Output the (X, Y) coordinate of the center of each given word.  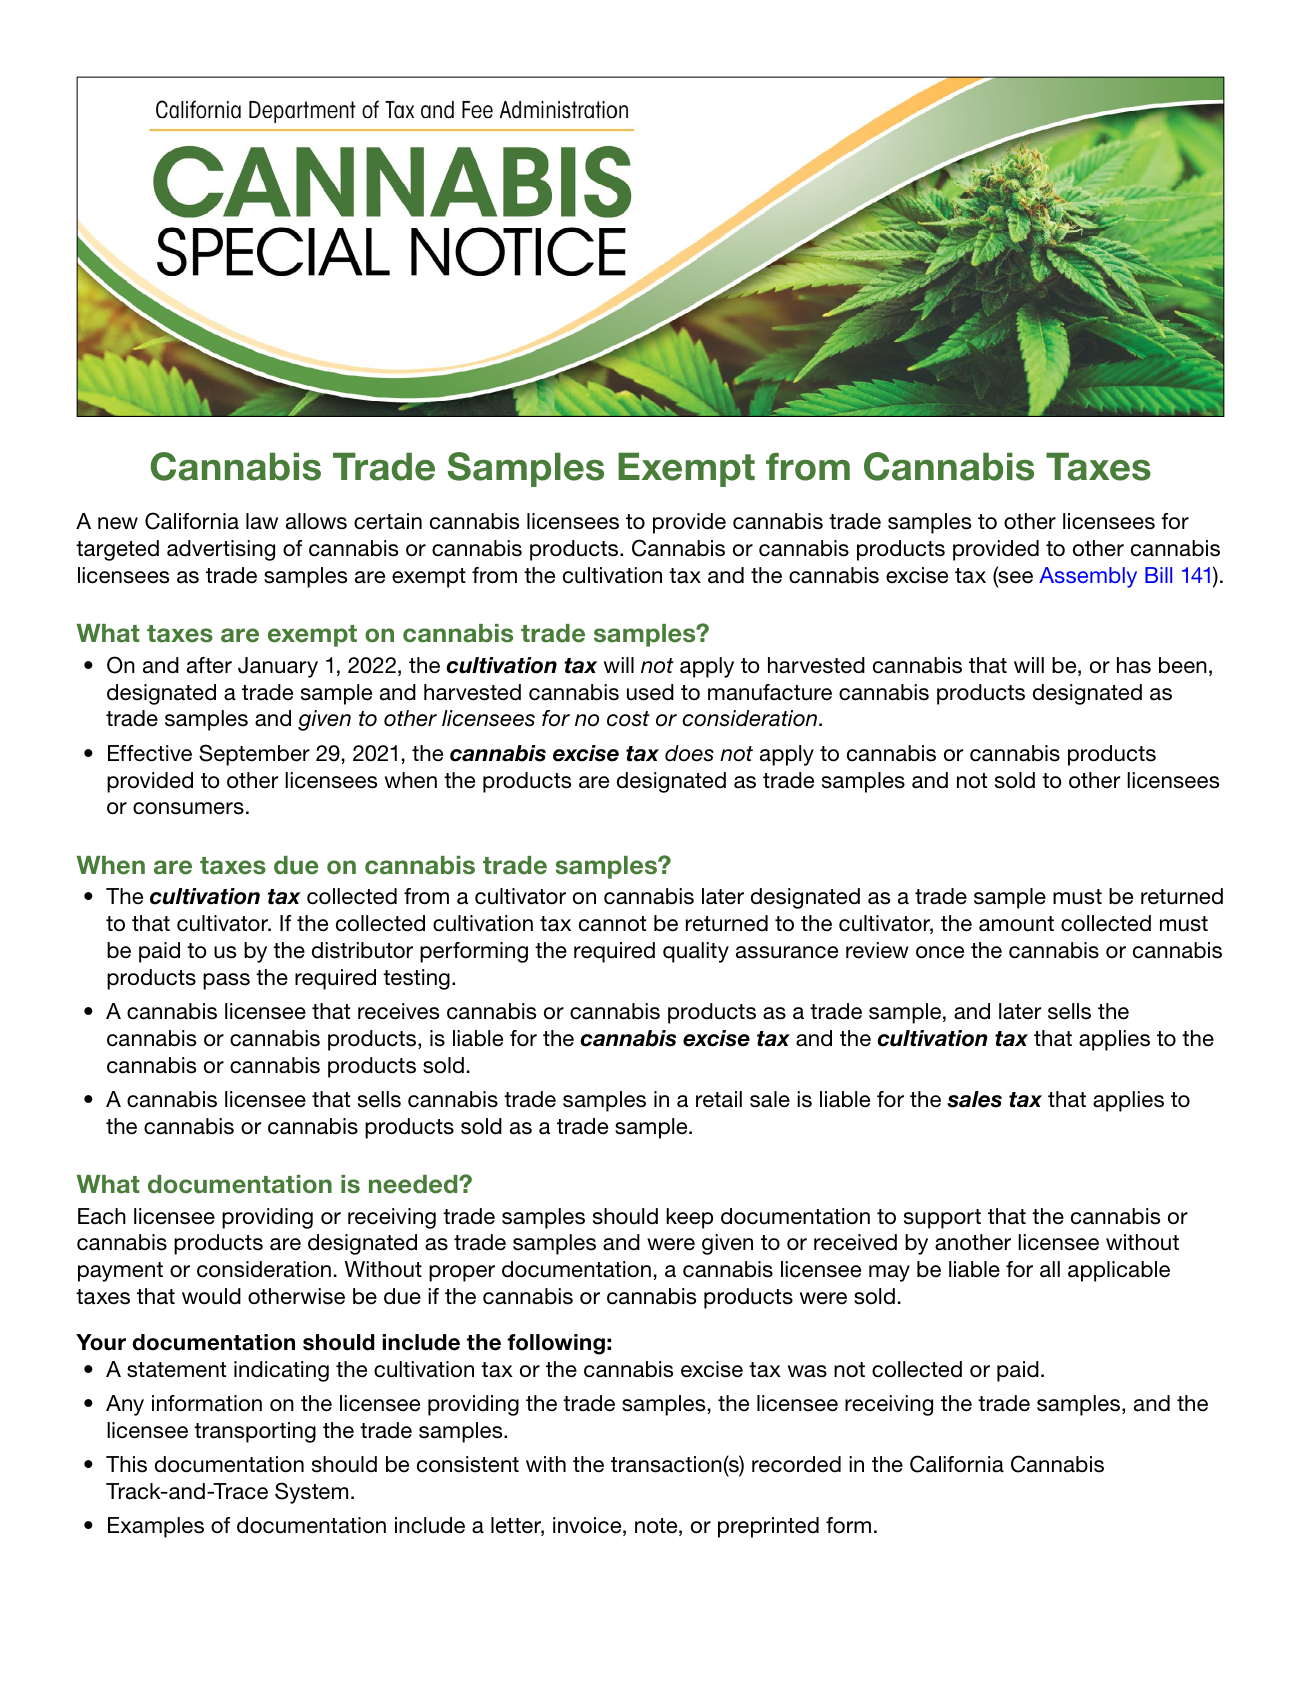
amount (1016, 924)
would (211, 1296)
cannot (612, 924)
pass (226, 981)
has (1134, 665)
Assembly (1088, 577)
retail (719, 1099)
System (311, 1493)
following (556, 1344)
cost (628, 719)
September (254, 755)
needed (414, 1184)
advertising (221, 550)
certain (388, 521)
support (942, 1219)
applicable (1119, 1271)
